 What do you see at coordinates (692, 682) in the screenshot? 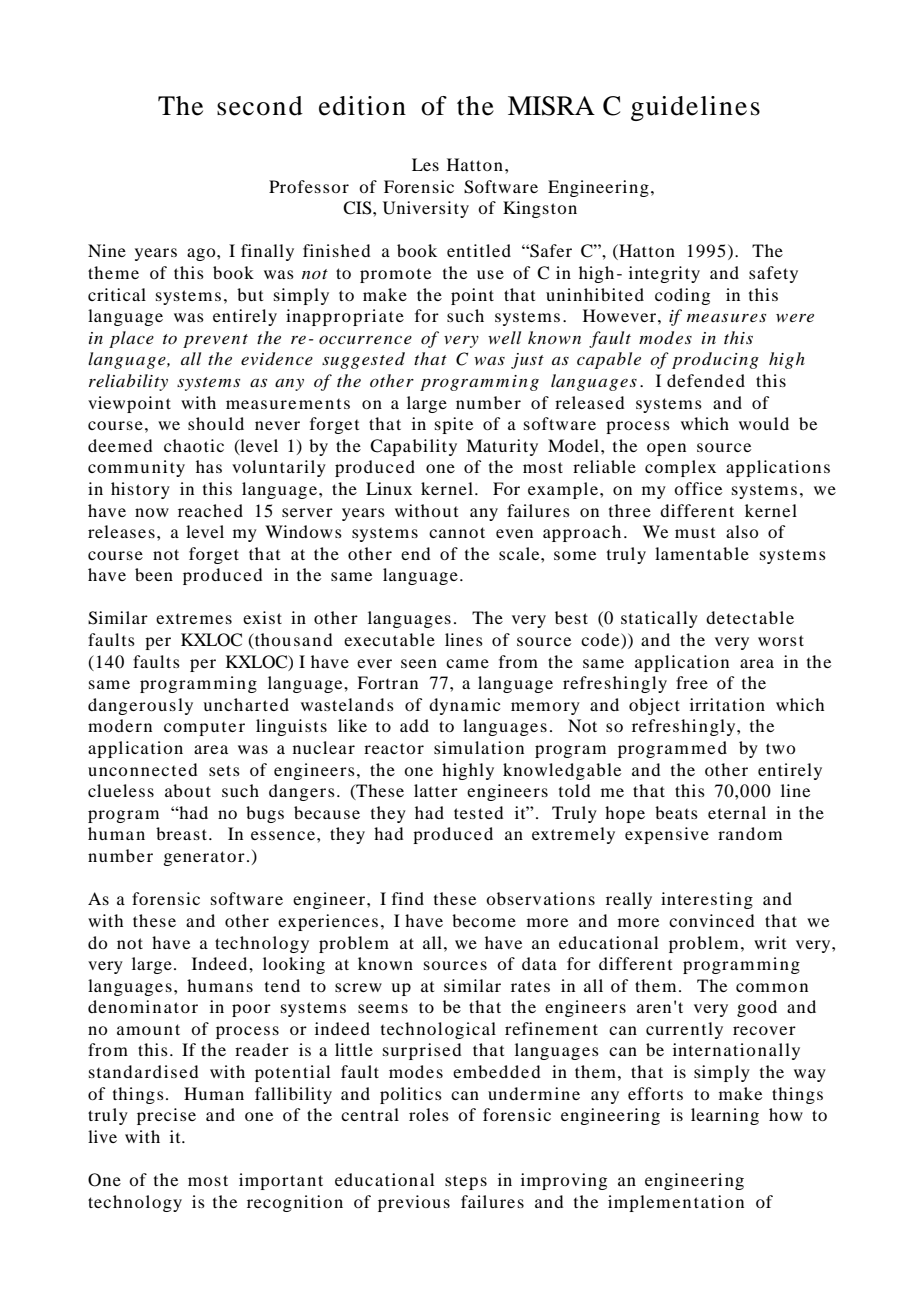
I see `free` at bounding box center [692, 682].
